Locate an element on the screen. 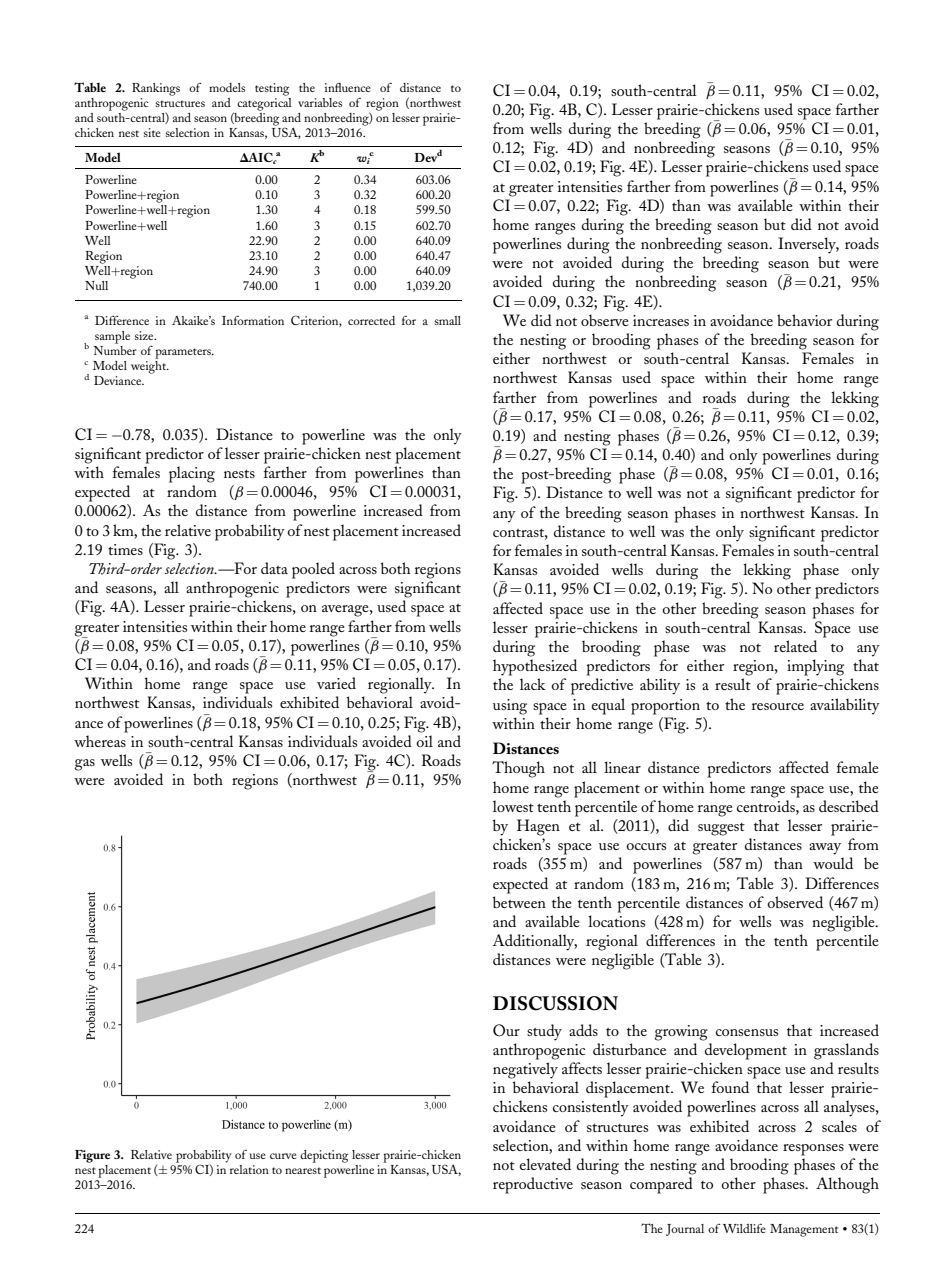 This screenshot has width=952, height=1271. gas is located at coordinates (85, 765).
